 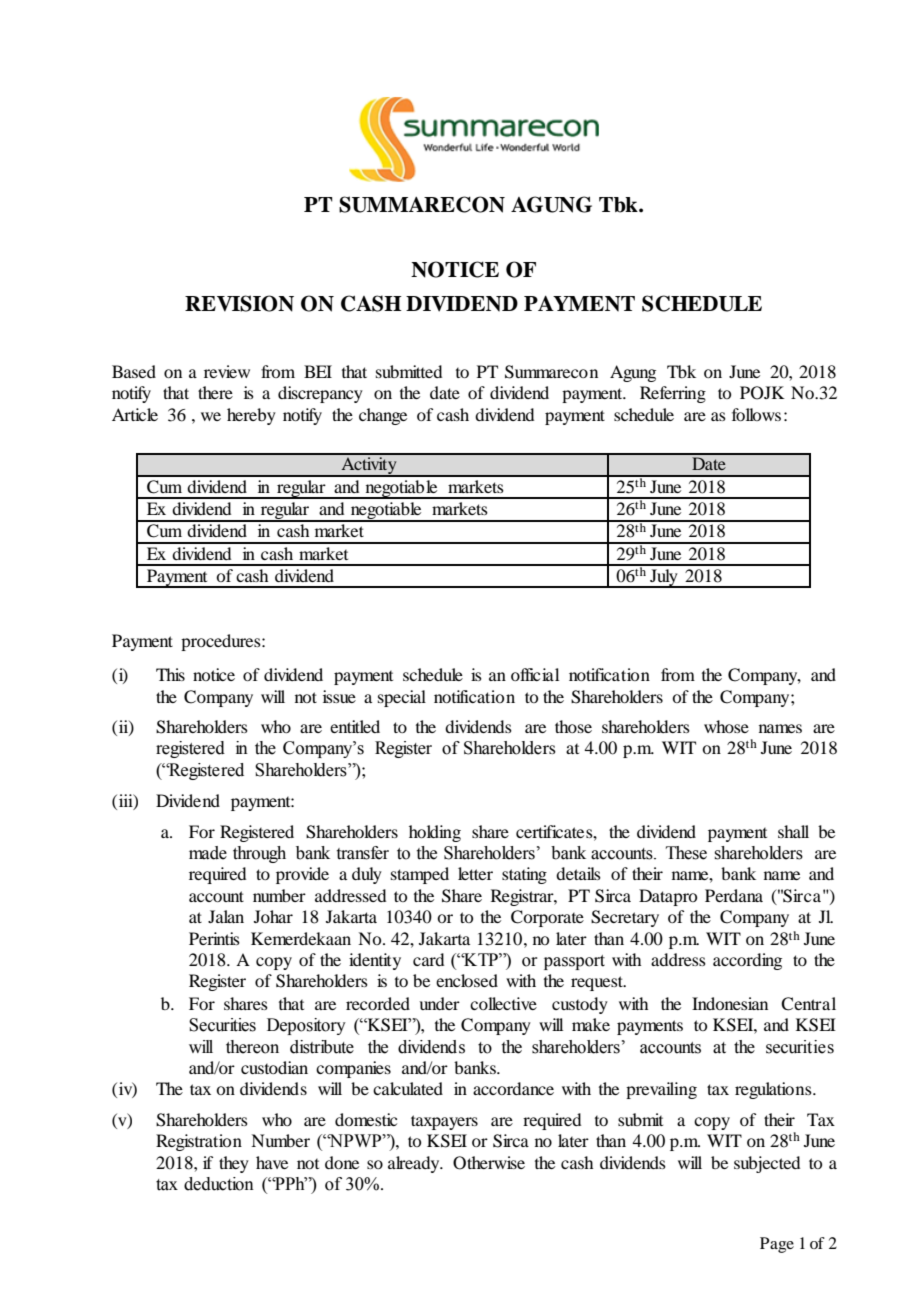 I want to click on change, so click(x=383, y=416).
